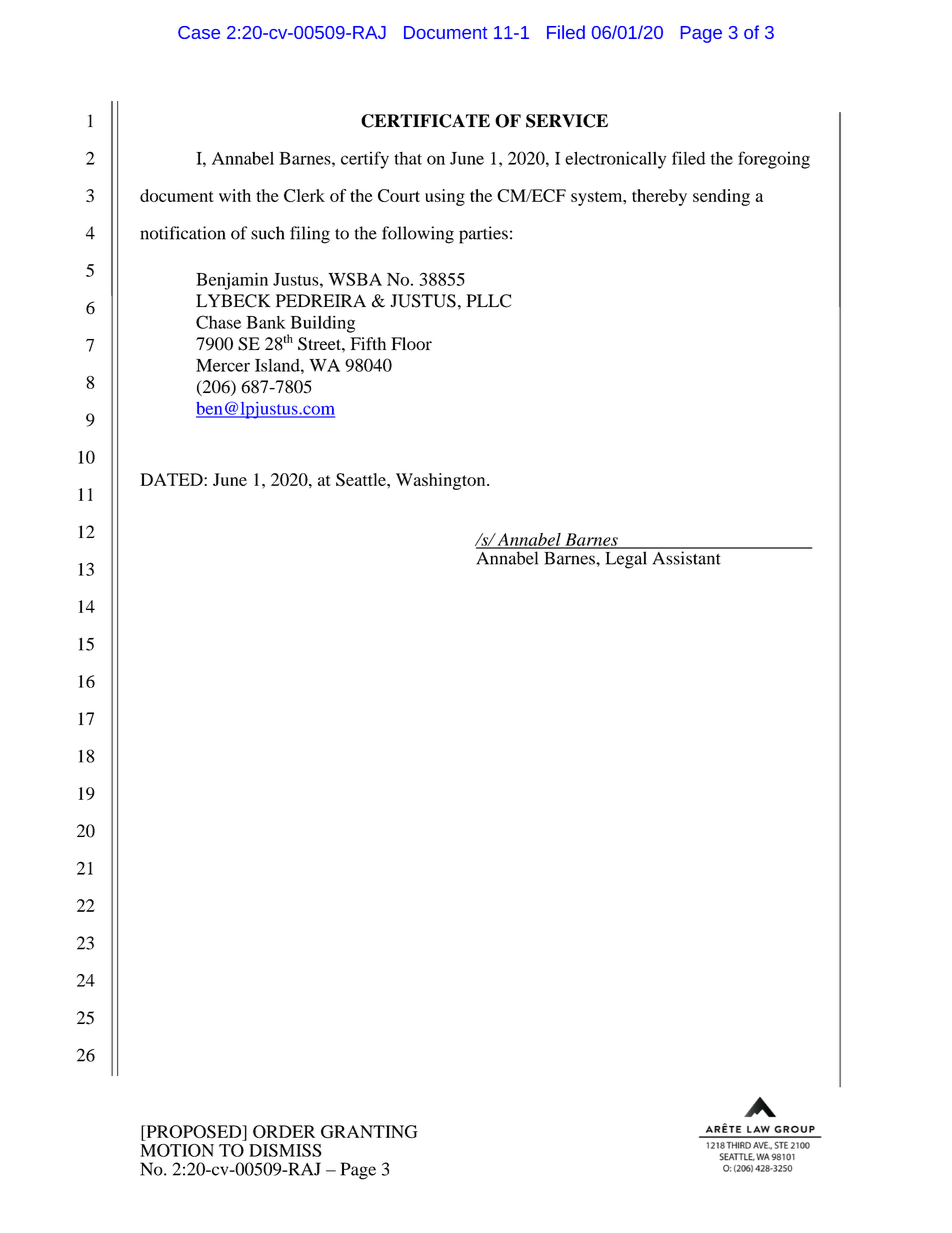 The width and height of the image is (952, 1233). I want to click on foregoing, so click(774, 160).
